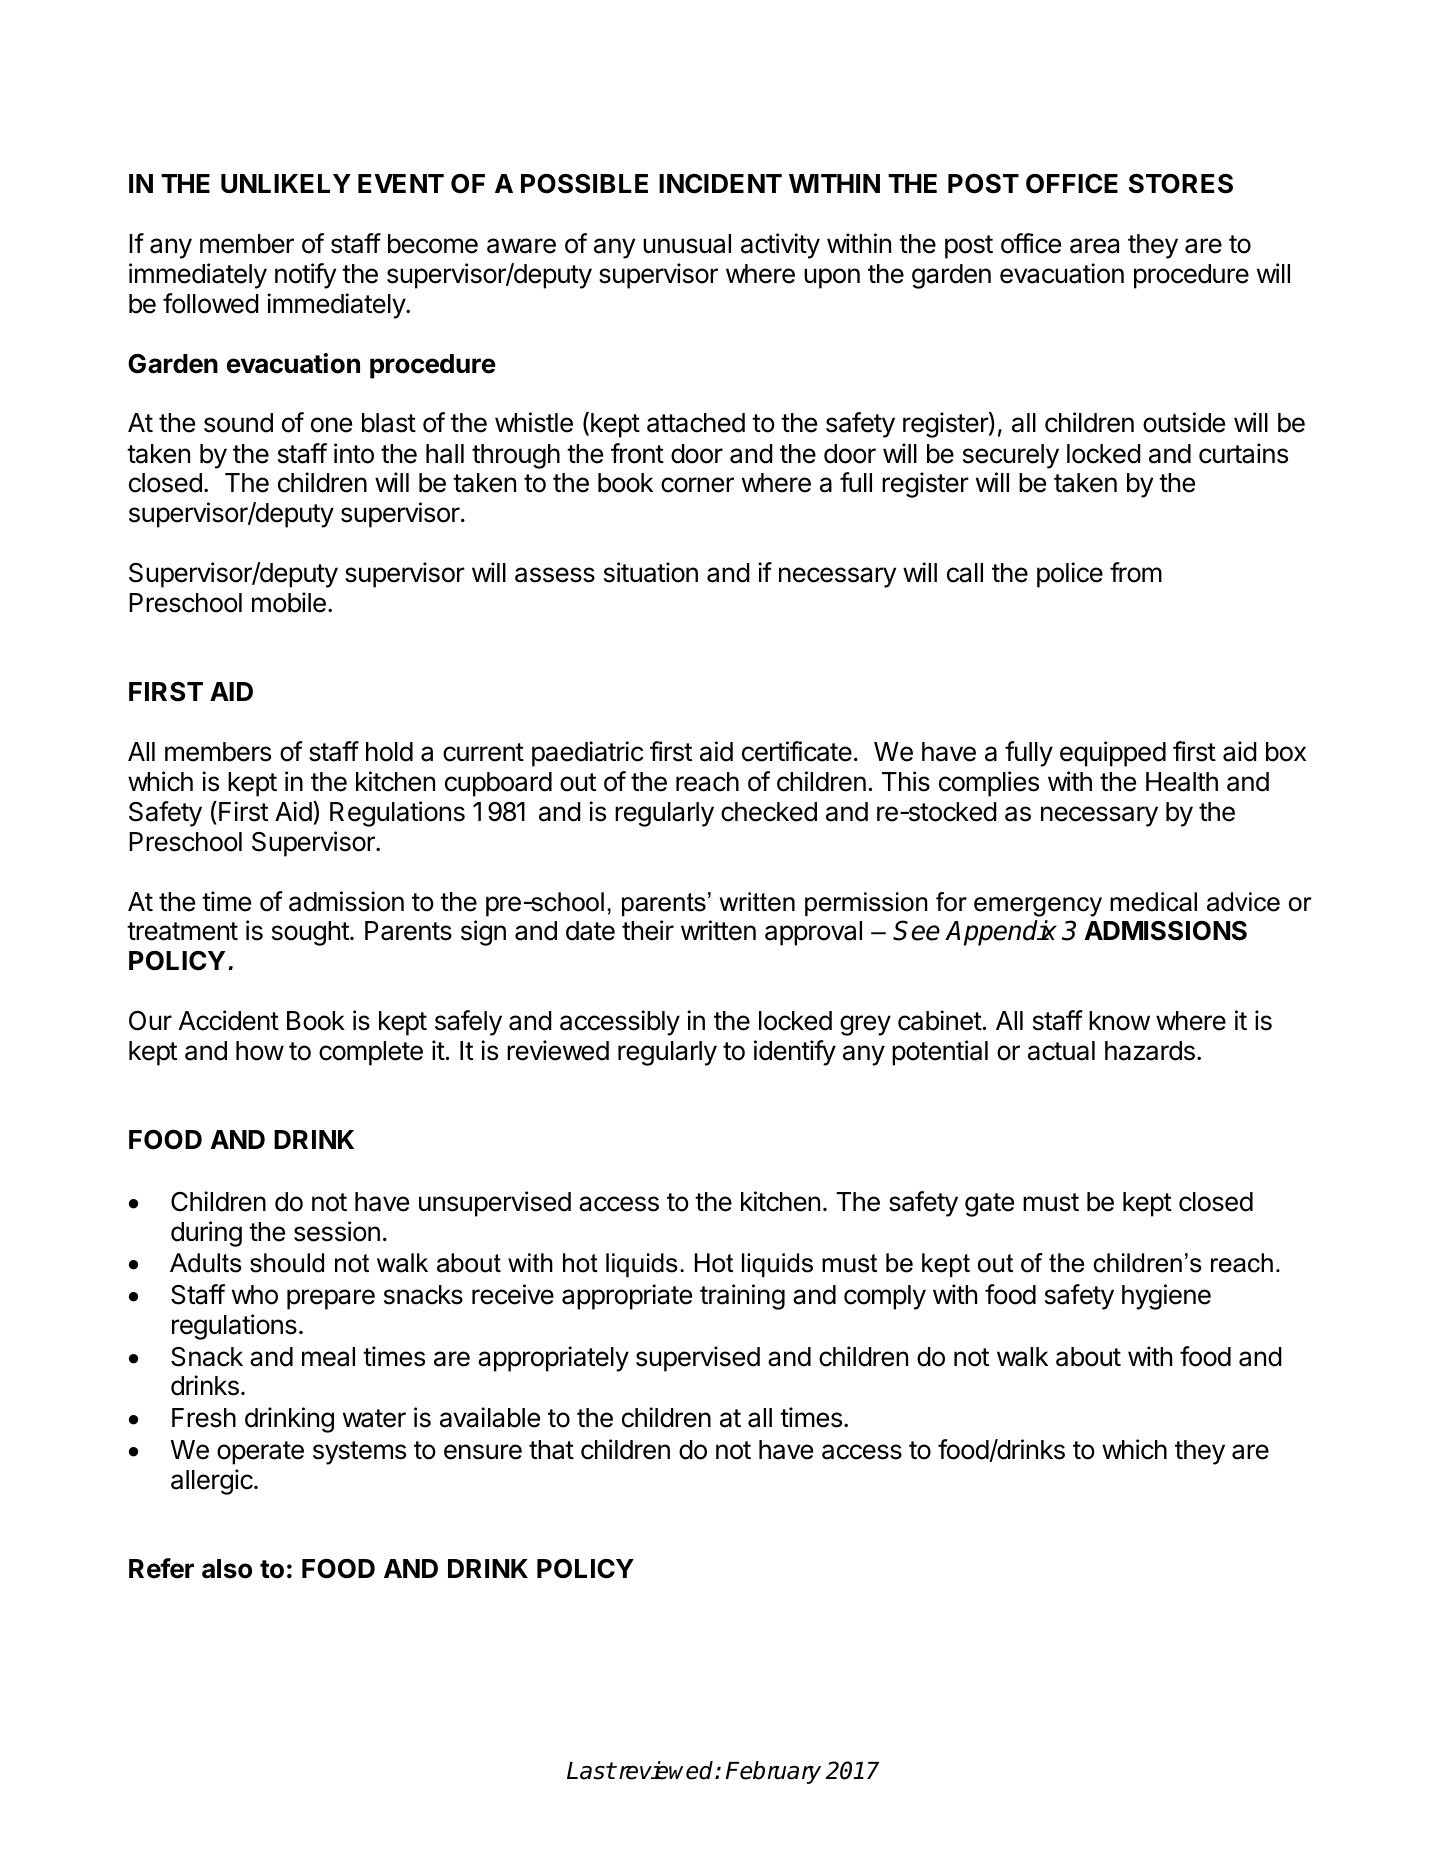  I want to click on comply, so click(885, 1297).
